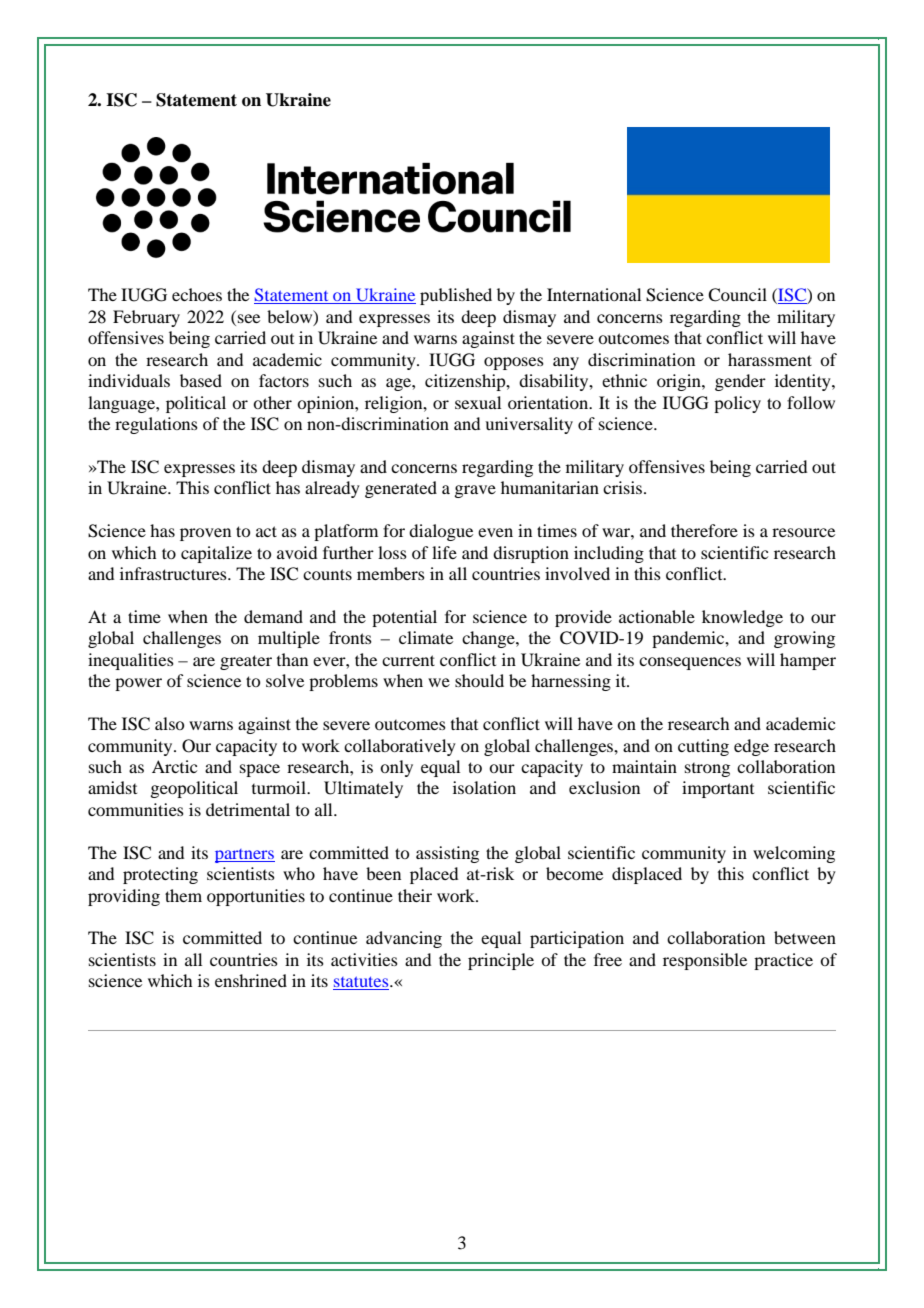  What do you see at coordinates (251, 980) in the document?
I see `enshrined` at bounding box center [251, 980].
